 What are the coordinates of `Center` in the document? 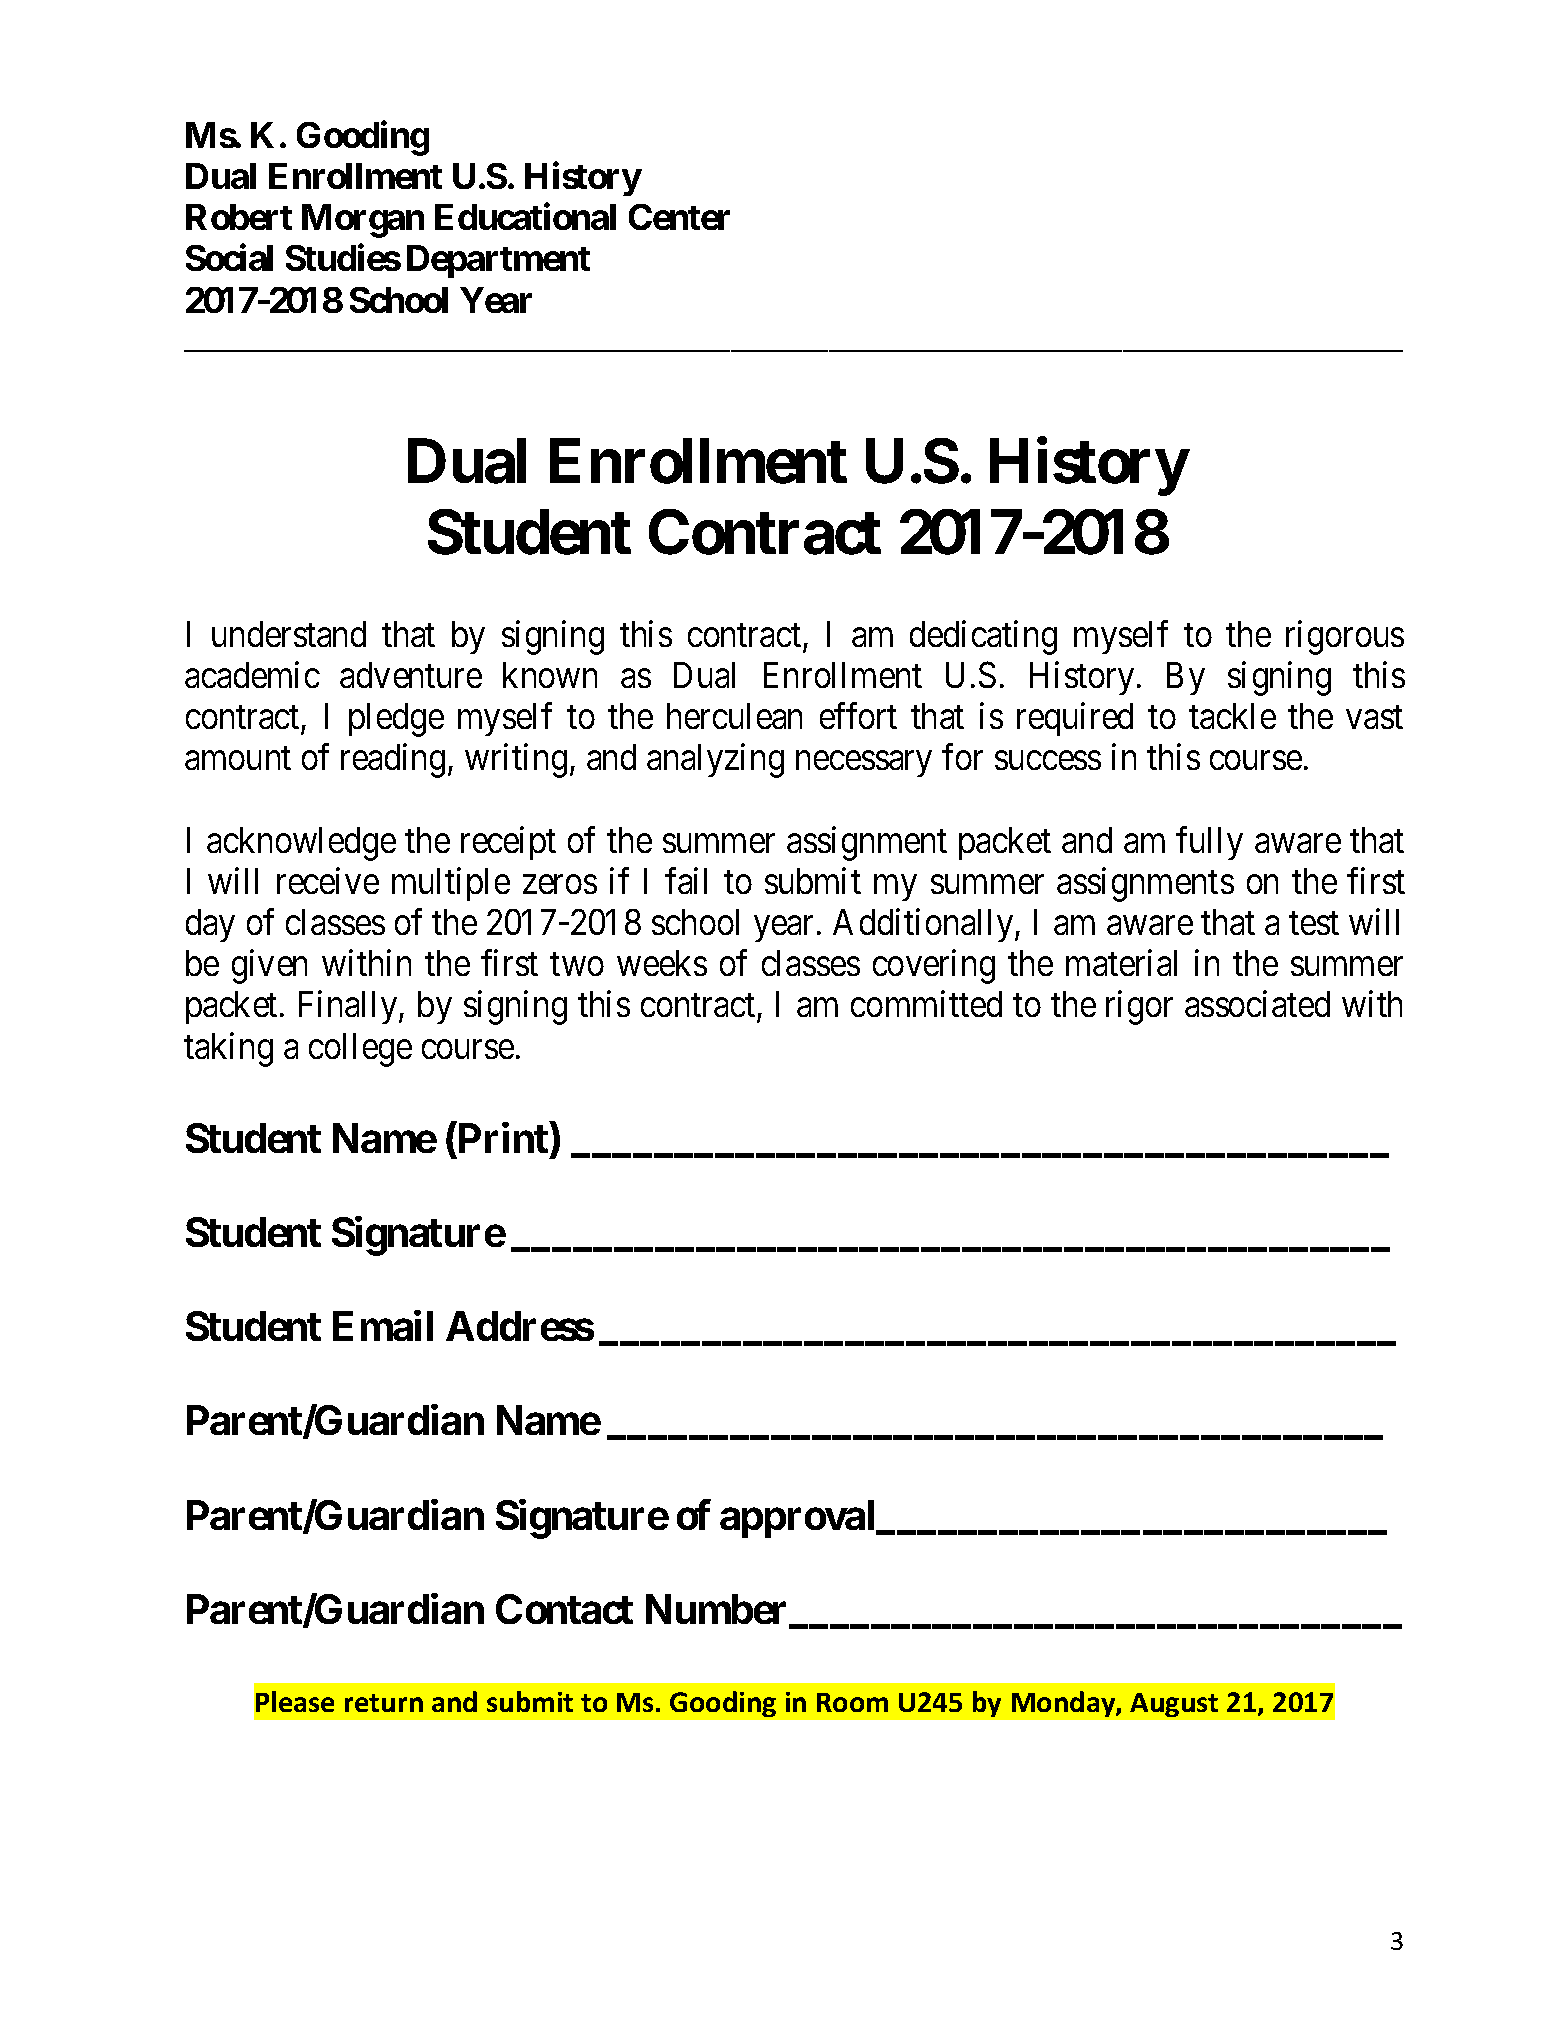 It's located at (679, 217).
